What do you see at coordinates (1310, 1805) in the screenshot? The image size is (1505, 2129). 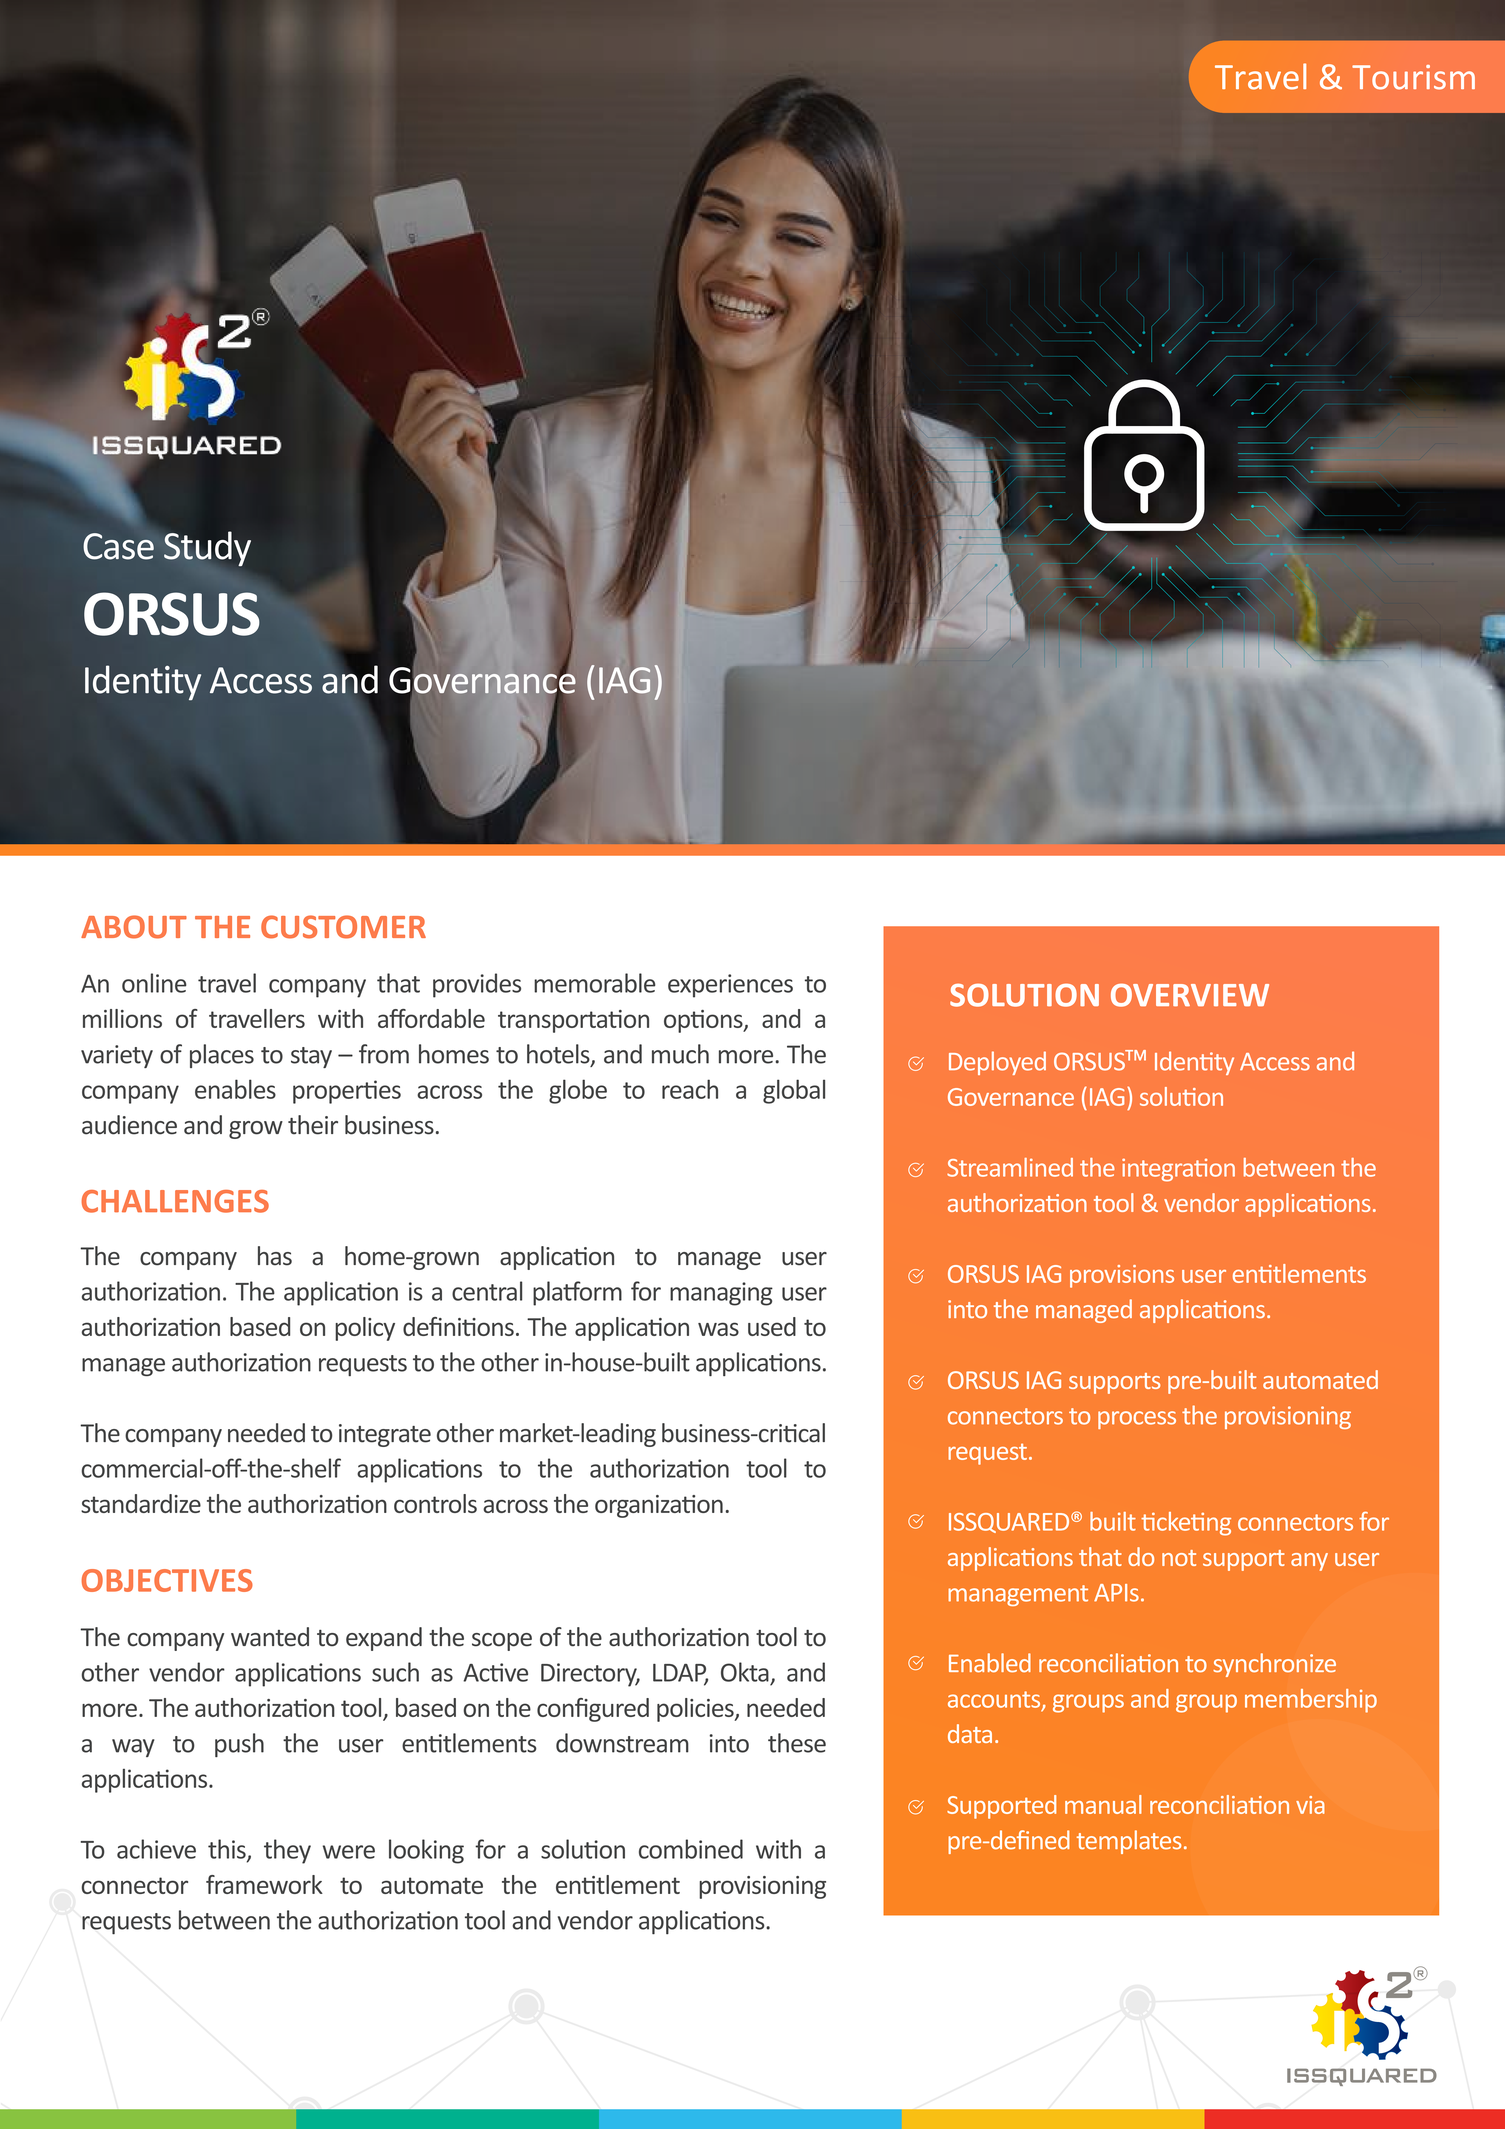 I see `via` at bounding box center [1310, 1805].
